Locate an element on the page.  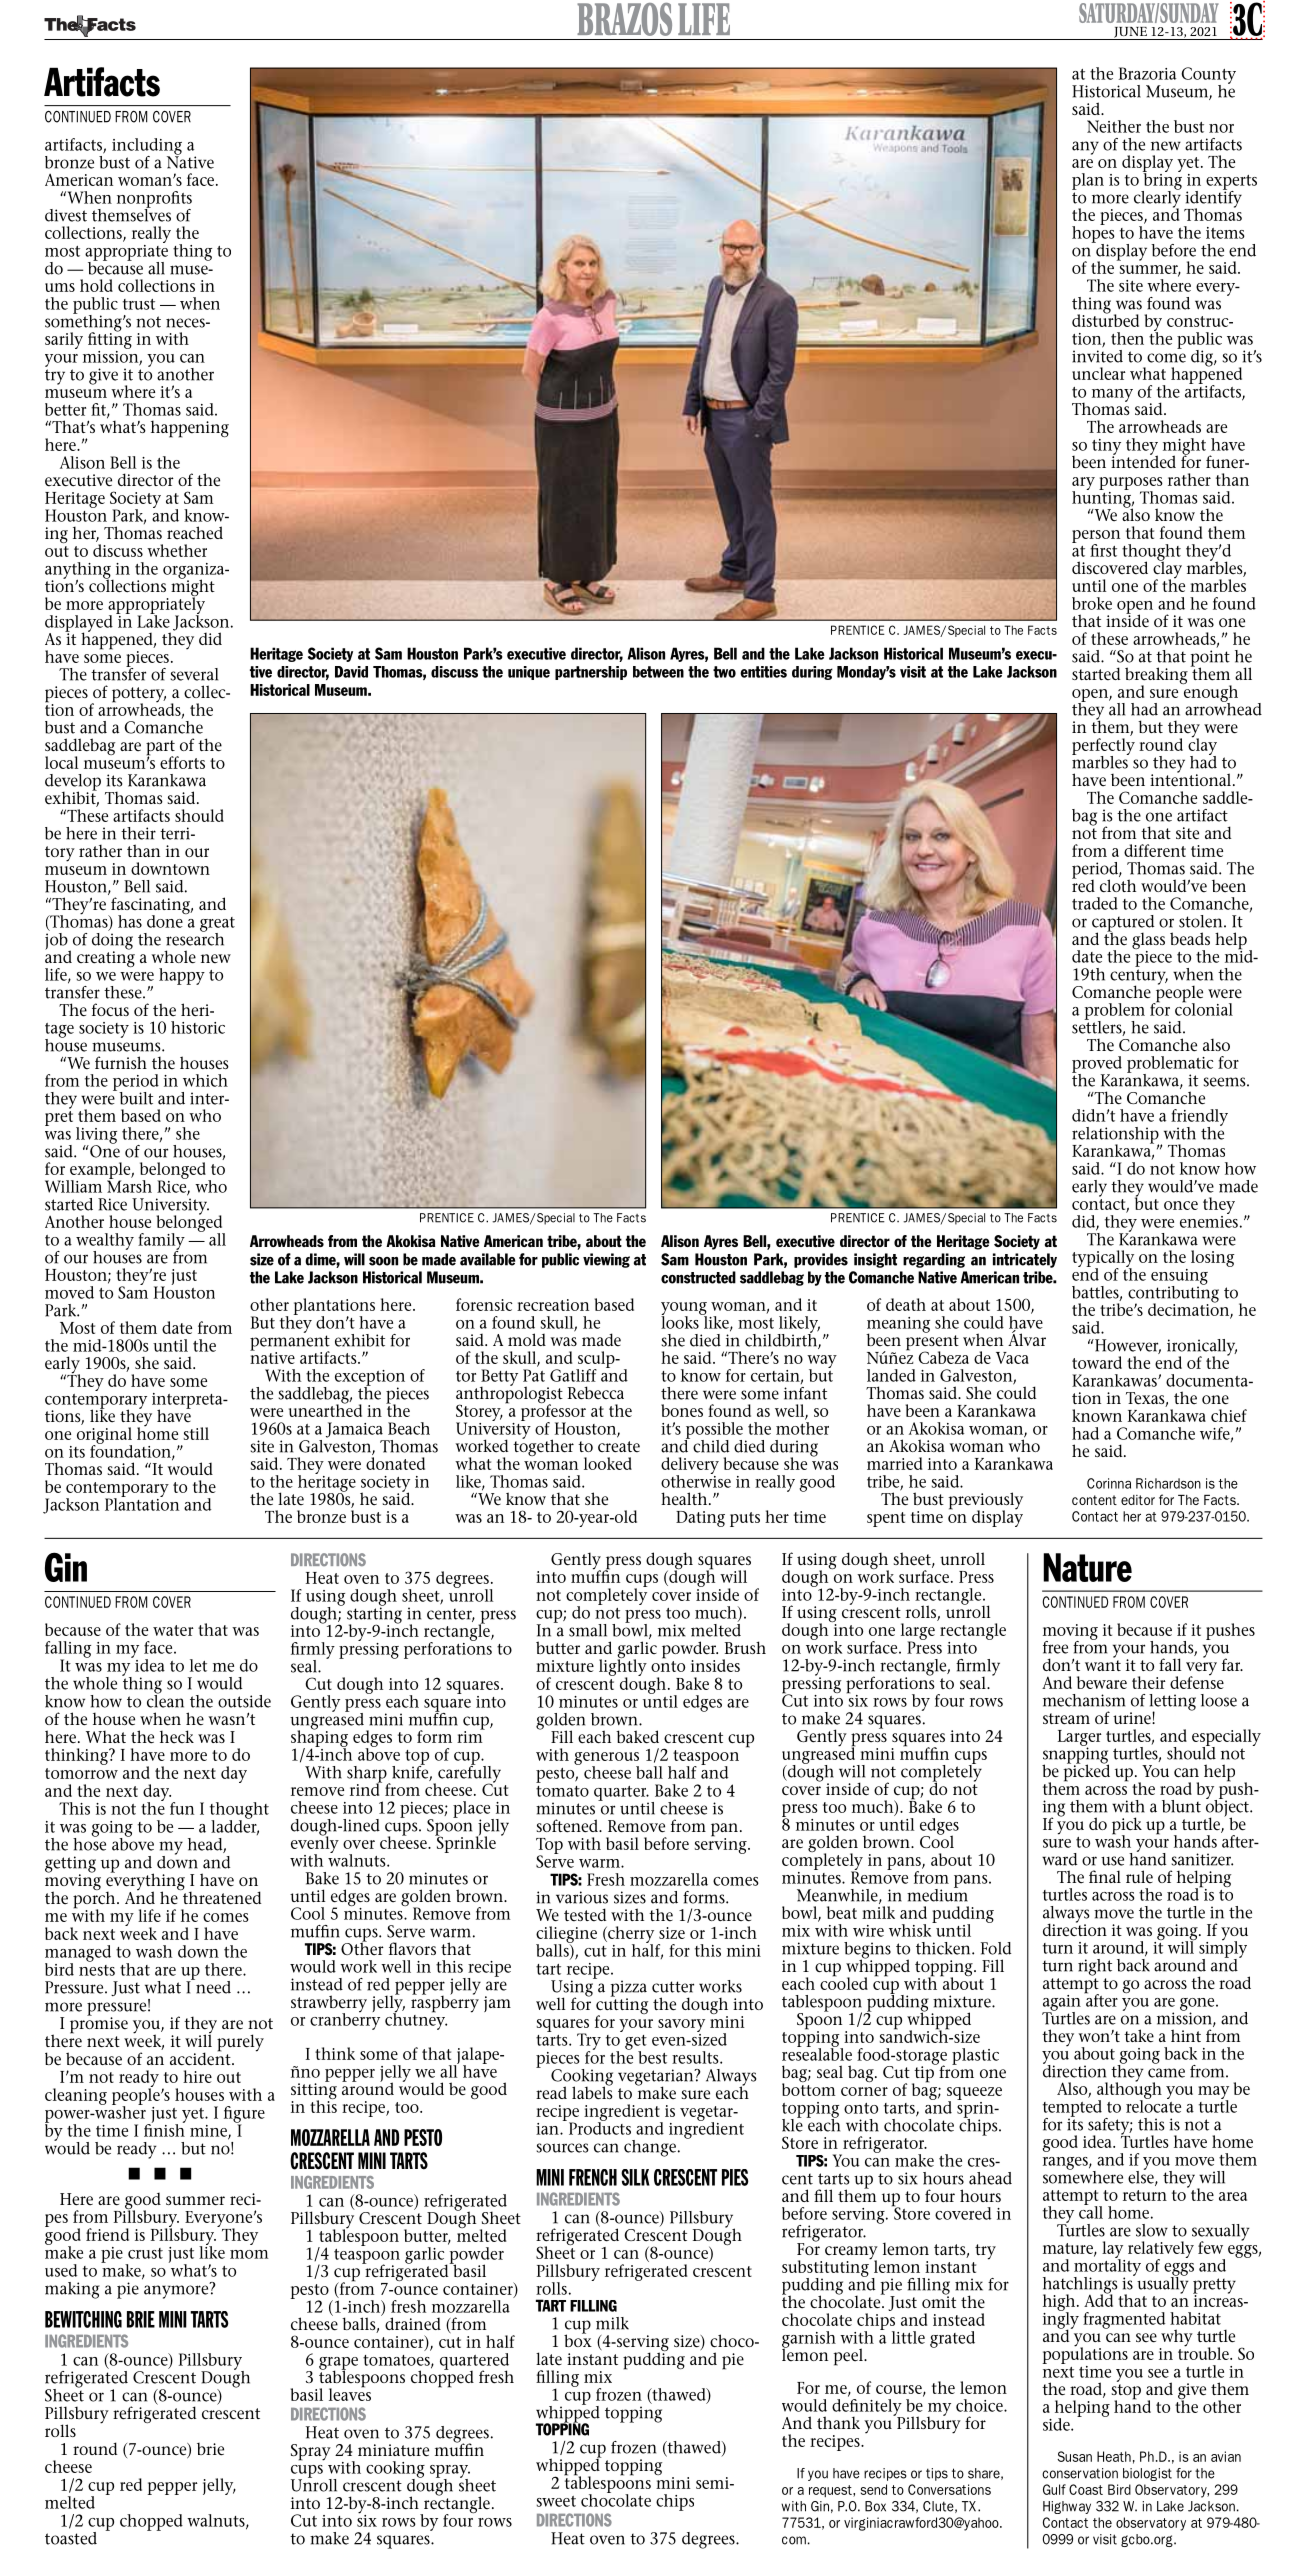
hopes is located at coordinates (1093, 234).
